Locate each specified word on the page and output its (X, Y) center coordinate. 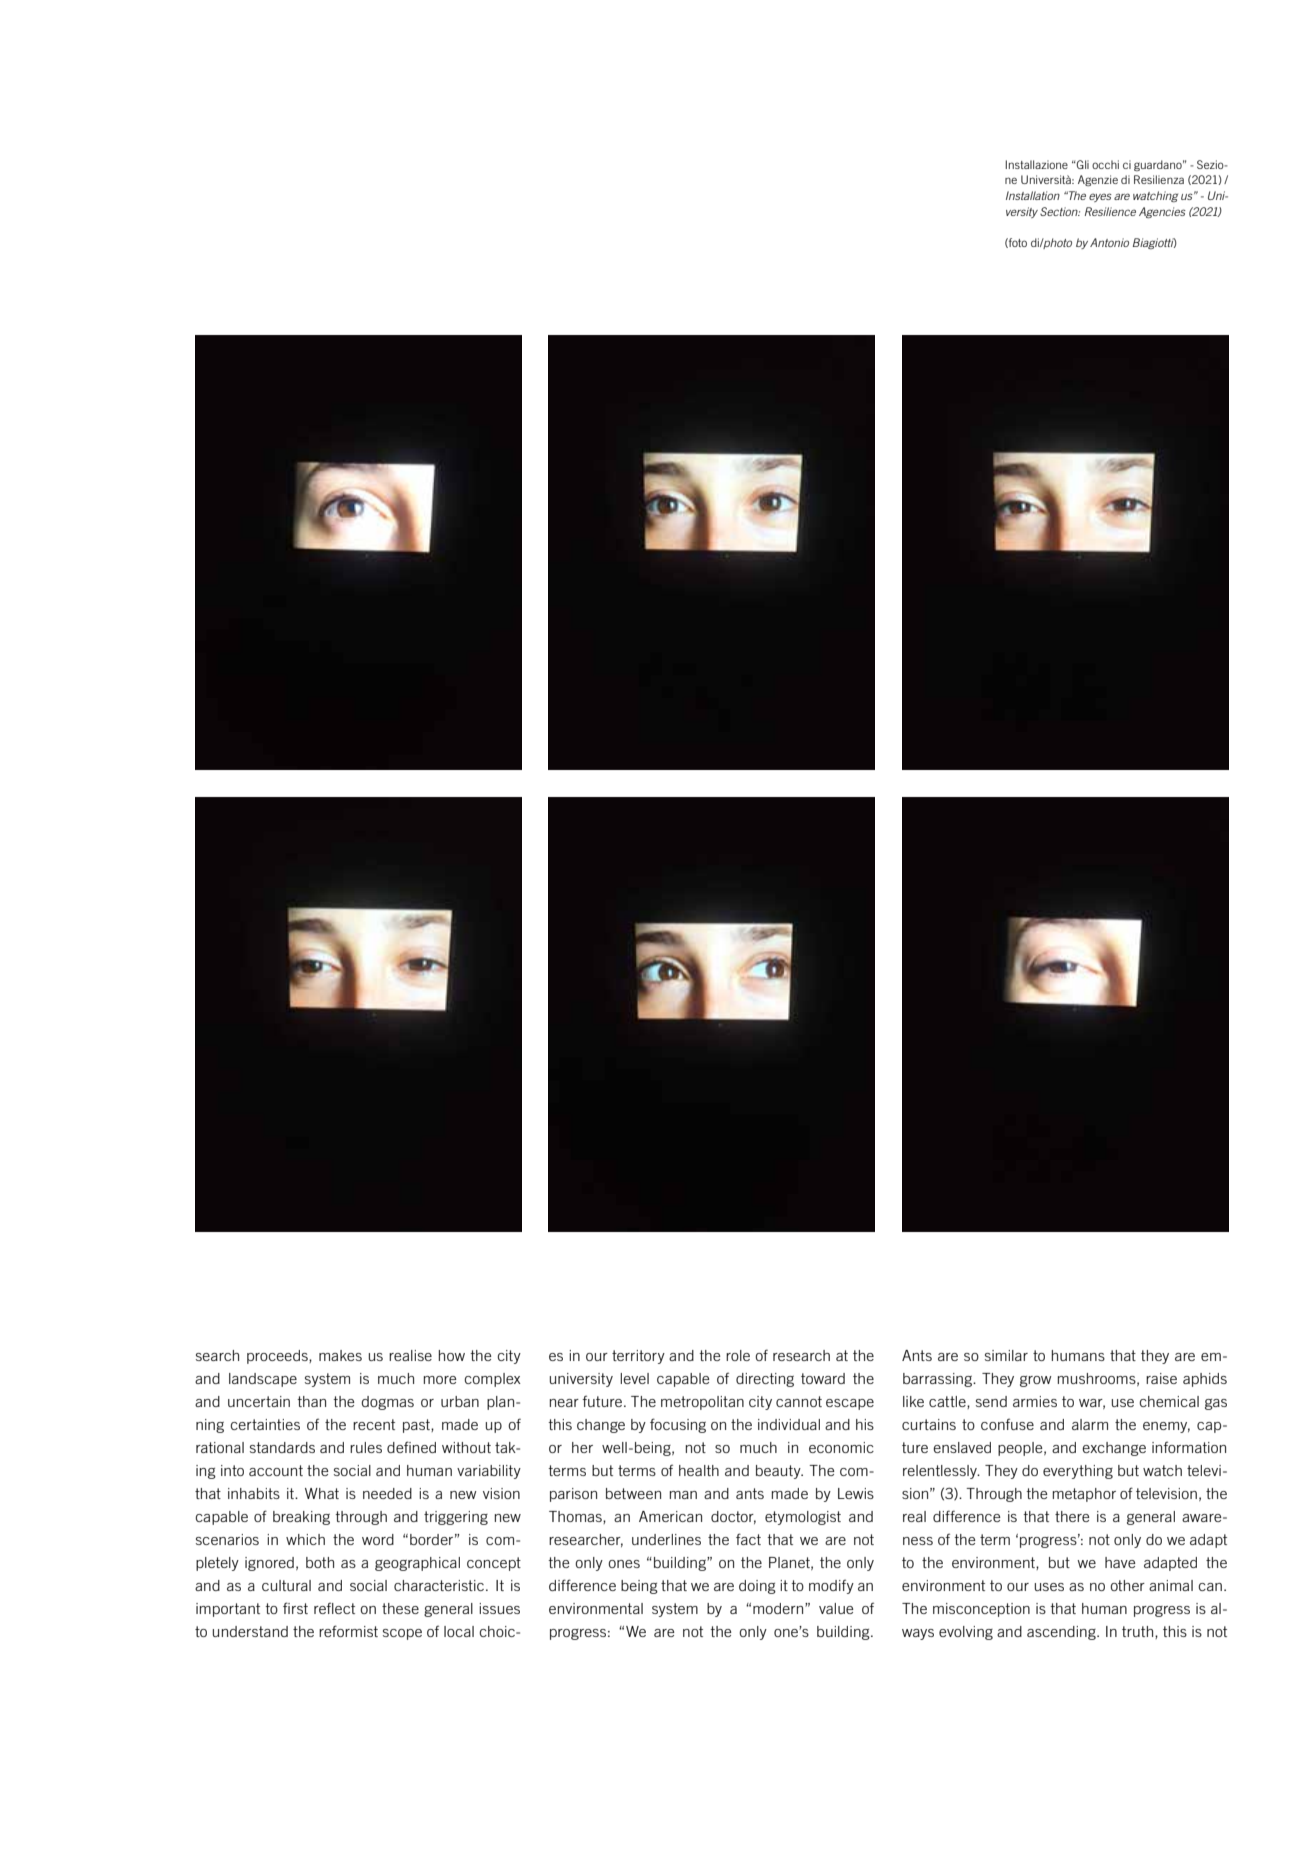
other (1127, 1585)
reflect (334, 1608)
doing (757, 1587)
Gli (1081, 164)
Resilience (1110, 211)
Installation (1033, 195)
